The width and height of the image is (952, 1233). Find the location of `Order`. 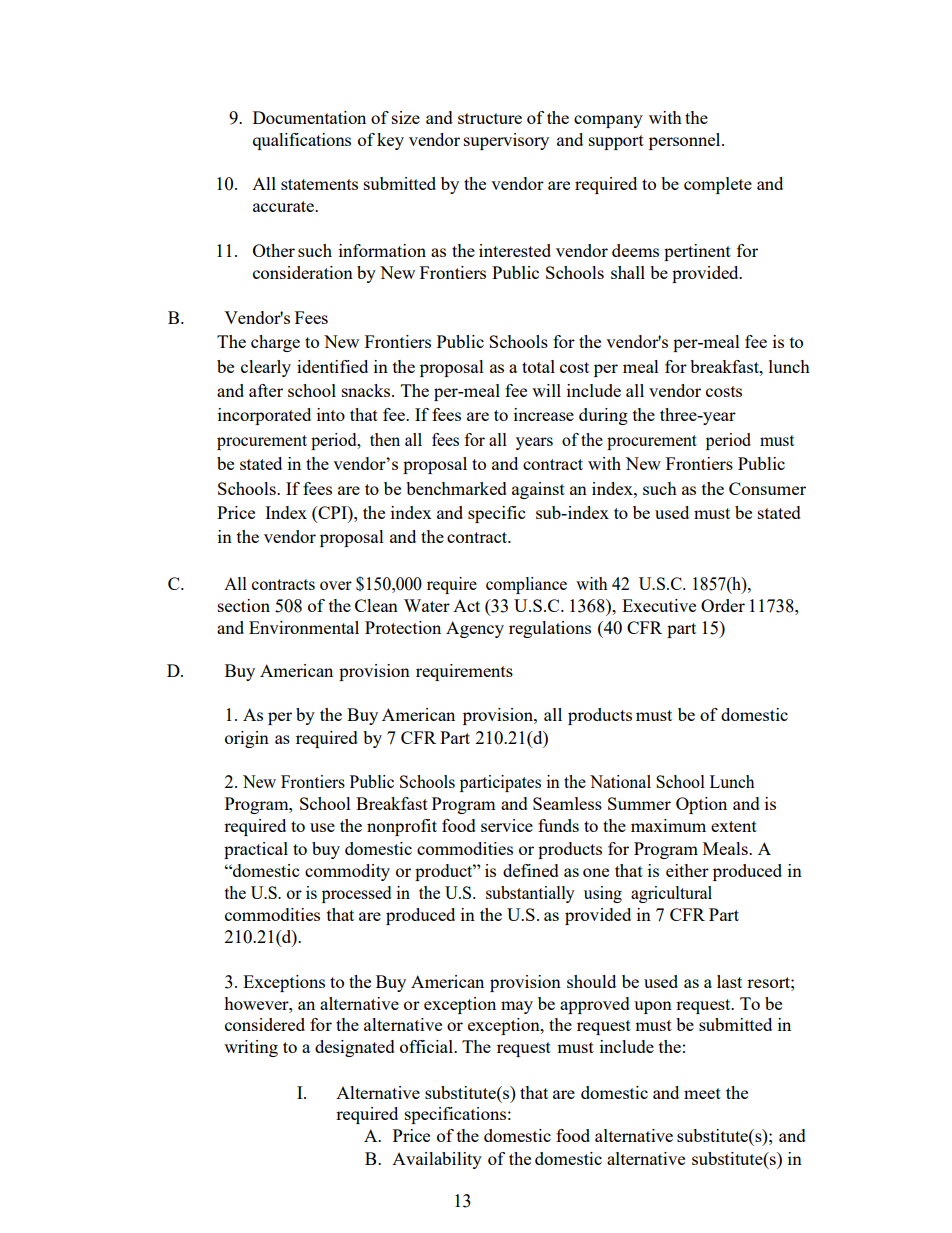

Order is located at coordinates (723, 605).
